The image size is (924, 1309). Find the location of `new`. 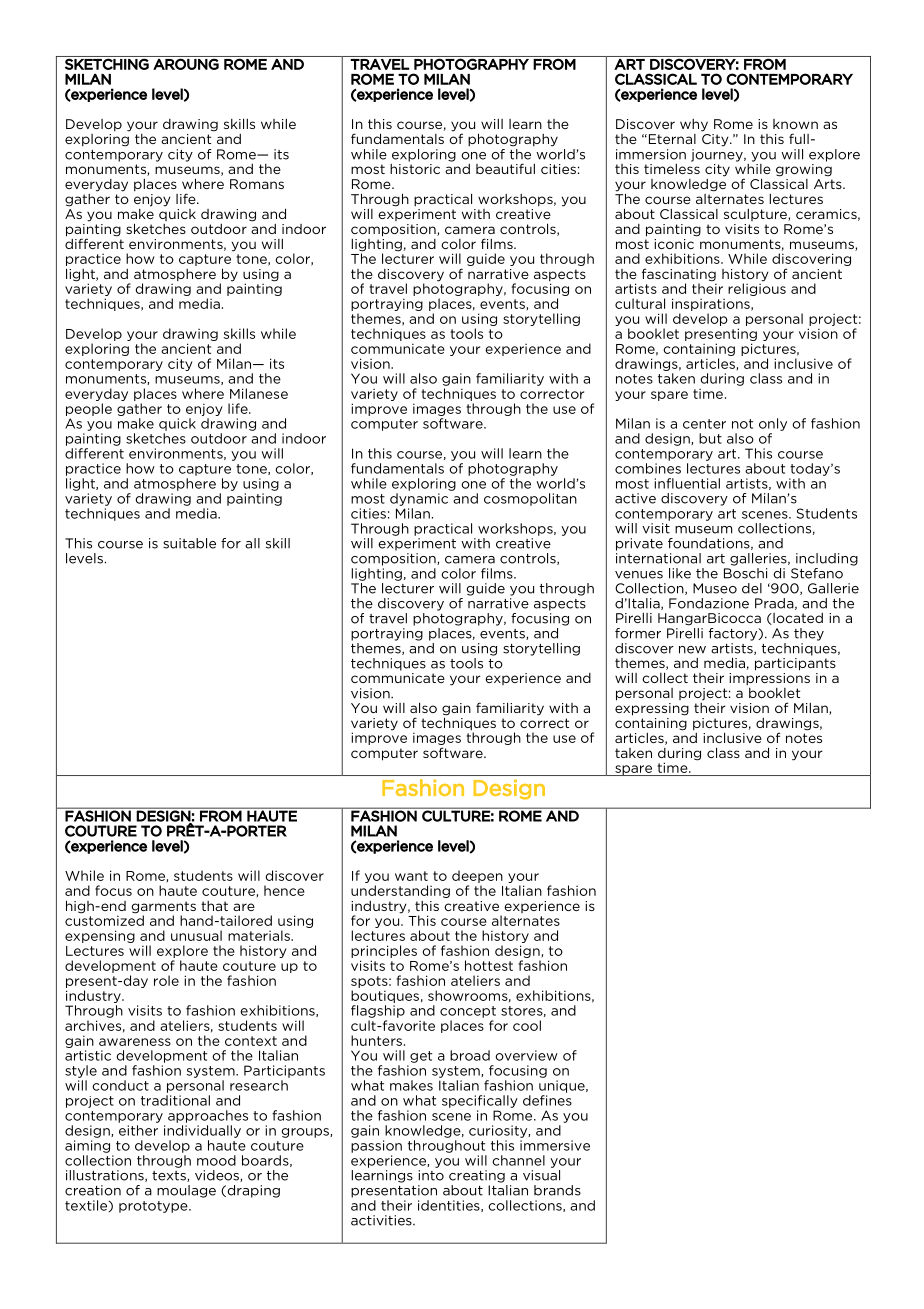

new is located at coordinates (692, 650).
